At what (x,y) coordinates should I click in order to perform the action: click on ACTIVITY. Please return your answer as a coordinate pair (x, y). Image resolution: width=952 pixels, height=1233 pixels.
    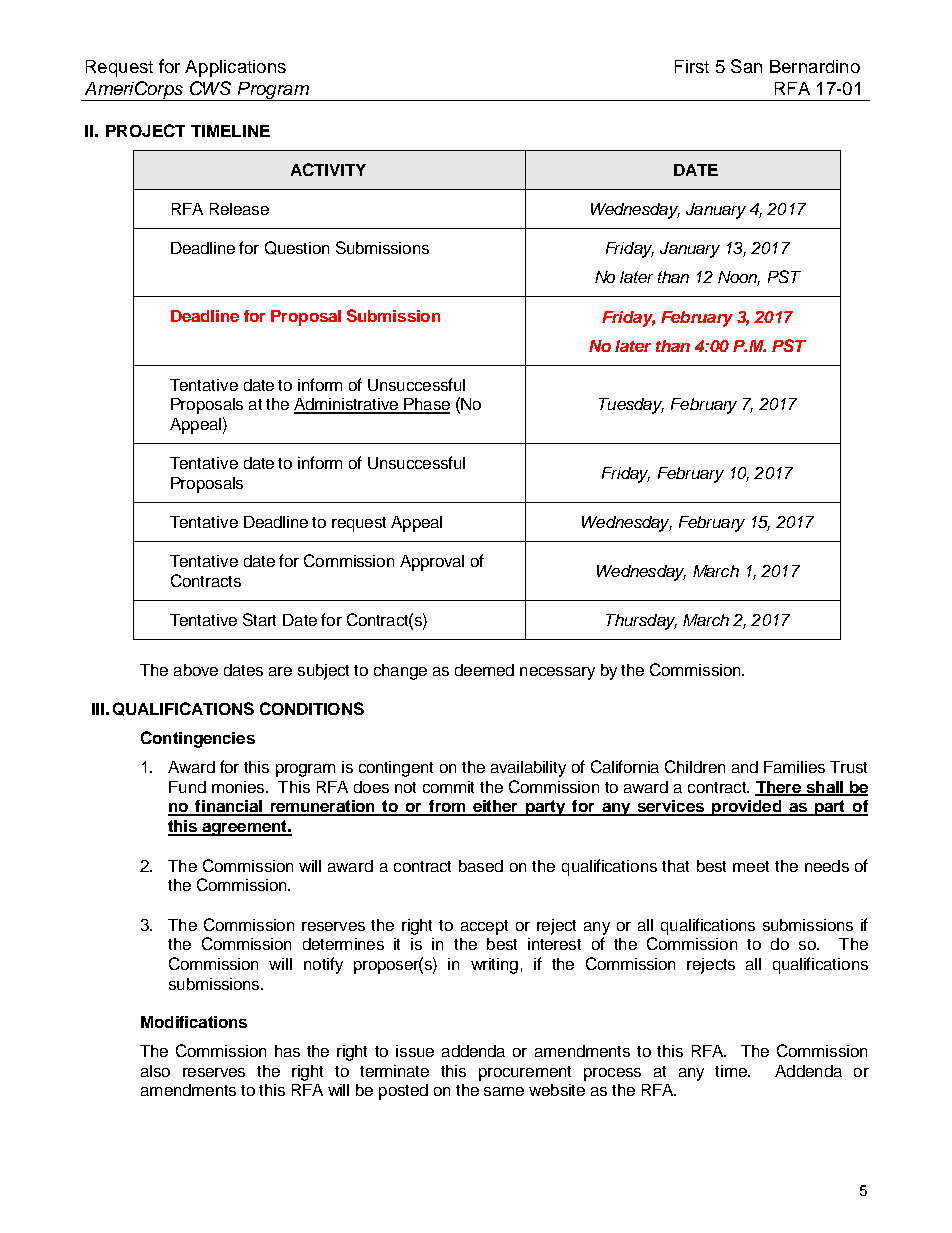
    Looking at the image, I should click on (328, 169).
